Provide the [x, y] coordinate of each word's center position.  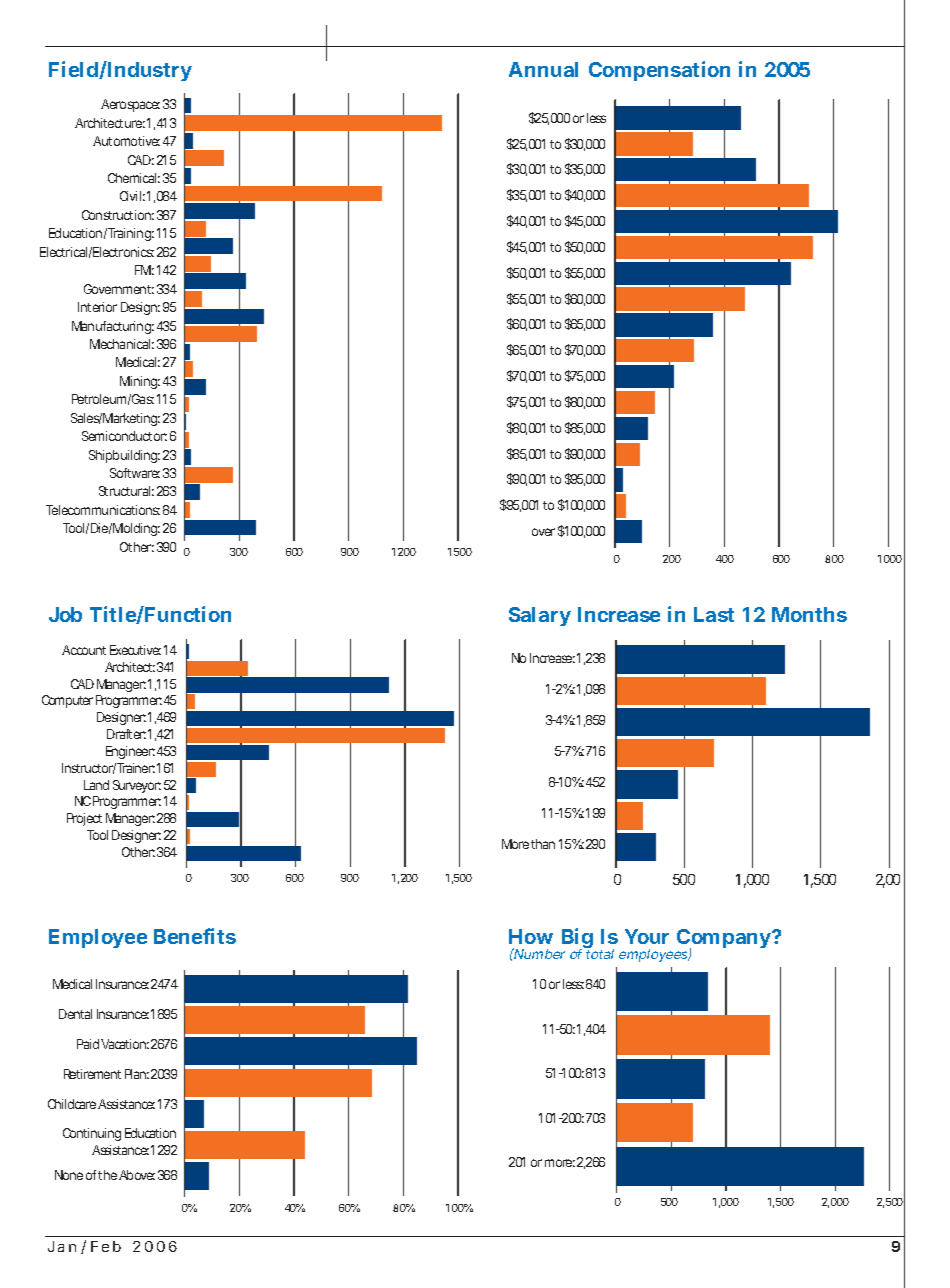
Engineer [130, 752]
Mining [140, 382]
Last [714, 614]
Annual [543, 69]
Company [725, 940]
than [543, 844]
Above [137, 1175]
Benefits [195, 936]
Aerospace [130, 105]
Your [647, 936]
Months [809, 614]
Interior [97, 307]
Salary [540, 616]
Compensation [659, 71]
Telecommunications [103, 510]
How [531, 936]
